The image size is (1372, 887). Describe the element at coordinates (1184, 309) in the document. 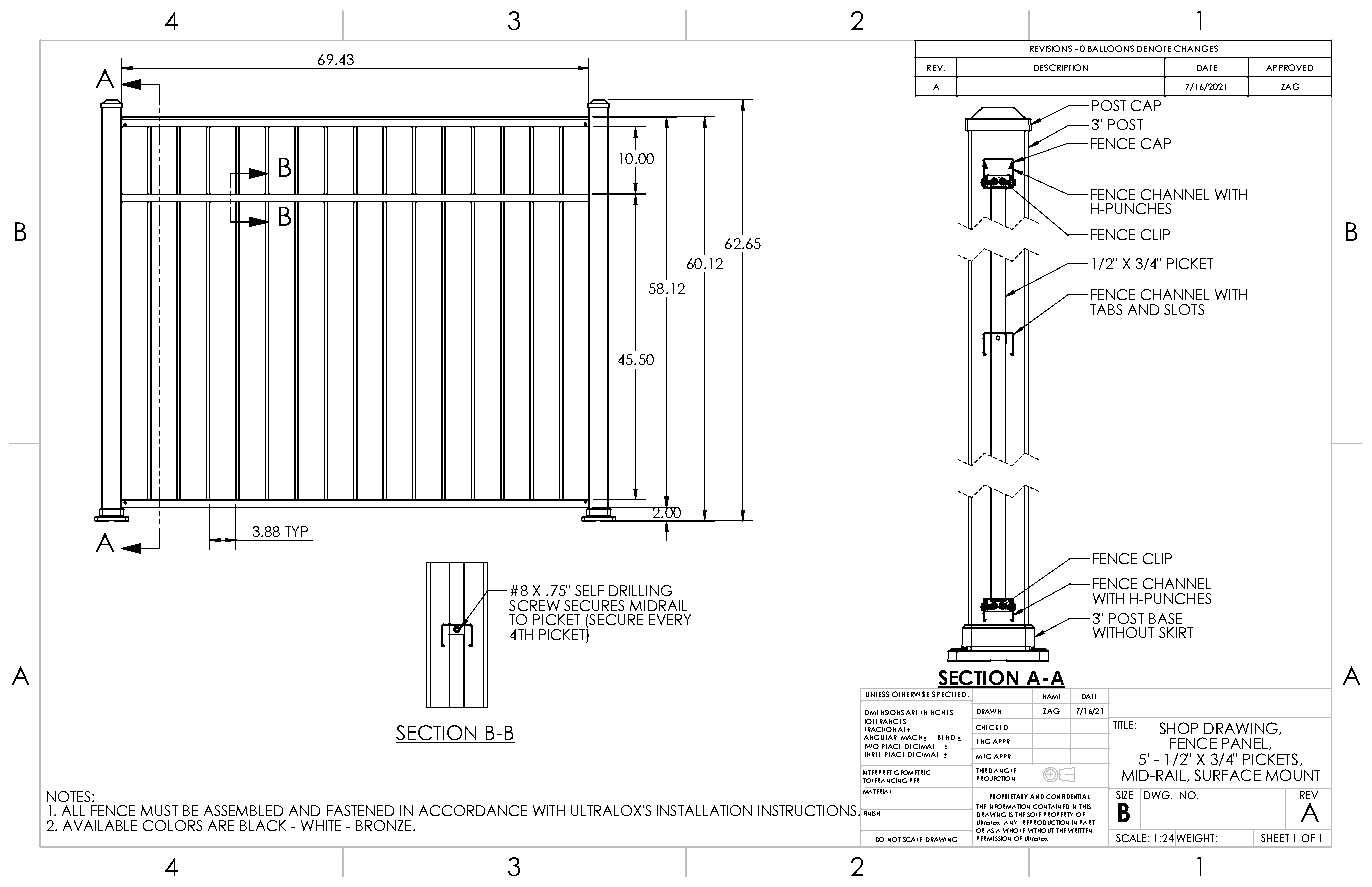

I see `SLOTS` at that location.
